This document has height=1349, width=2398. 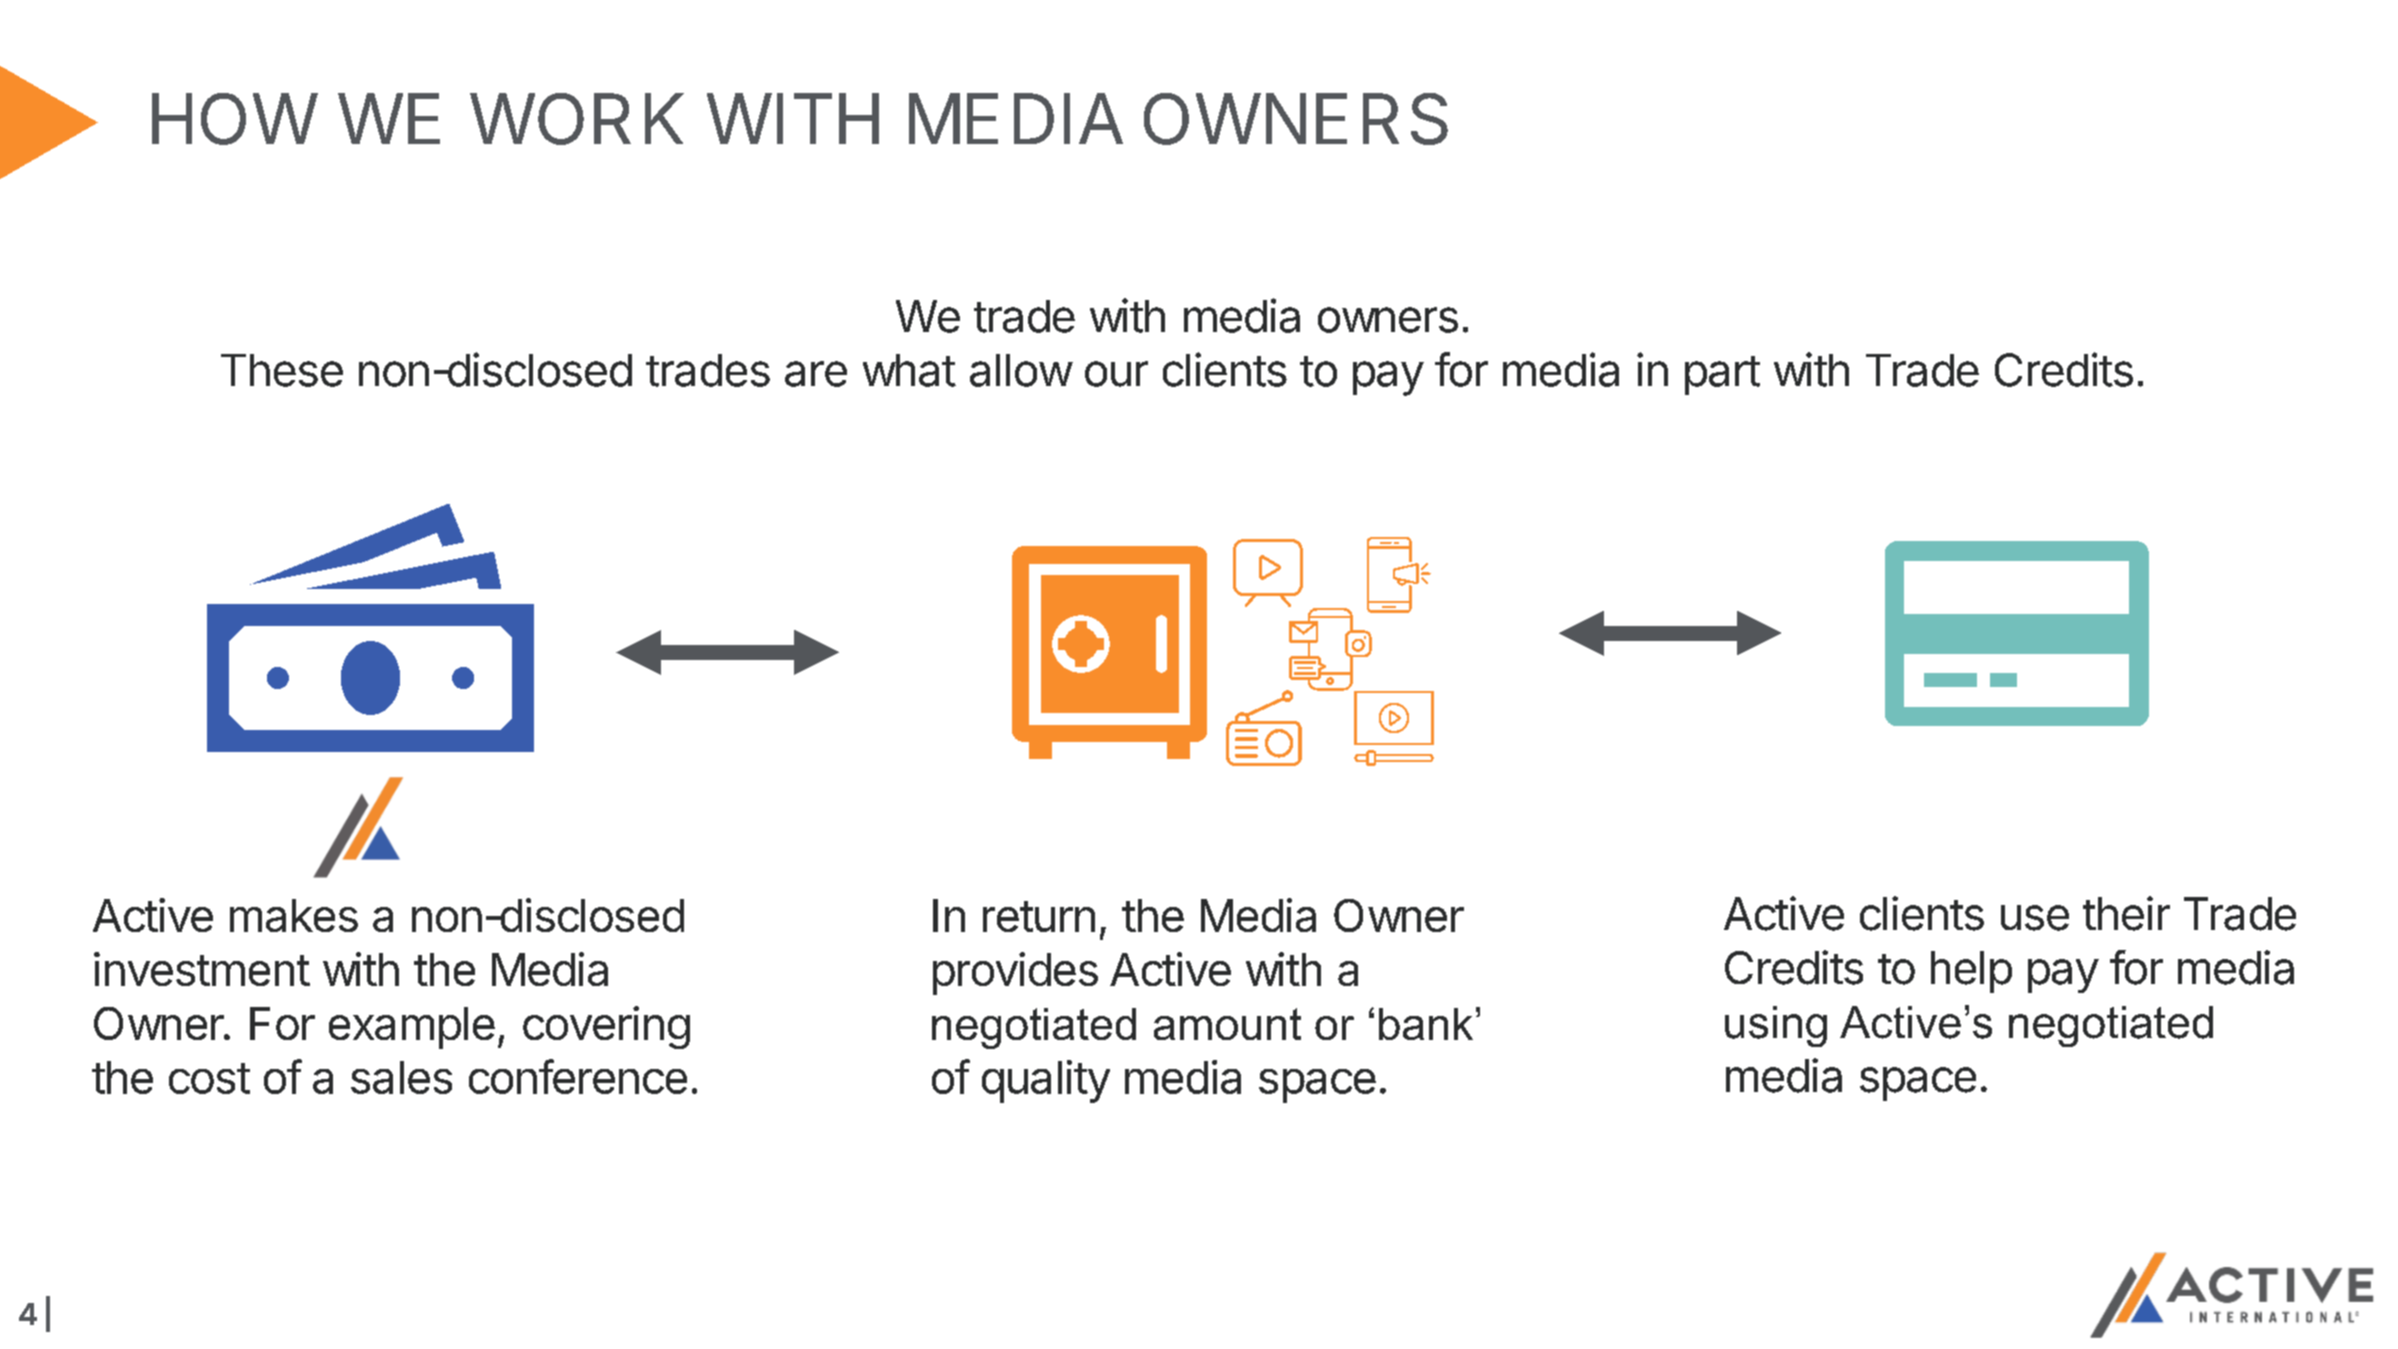 What do you see at coordinates (1015, 973) in the document?
I see `provides` at bounding box center [1015, 973].
